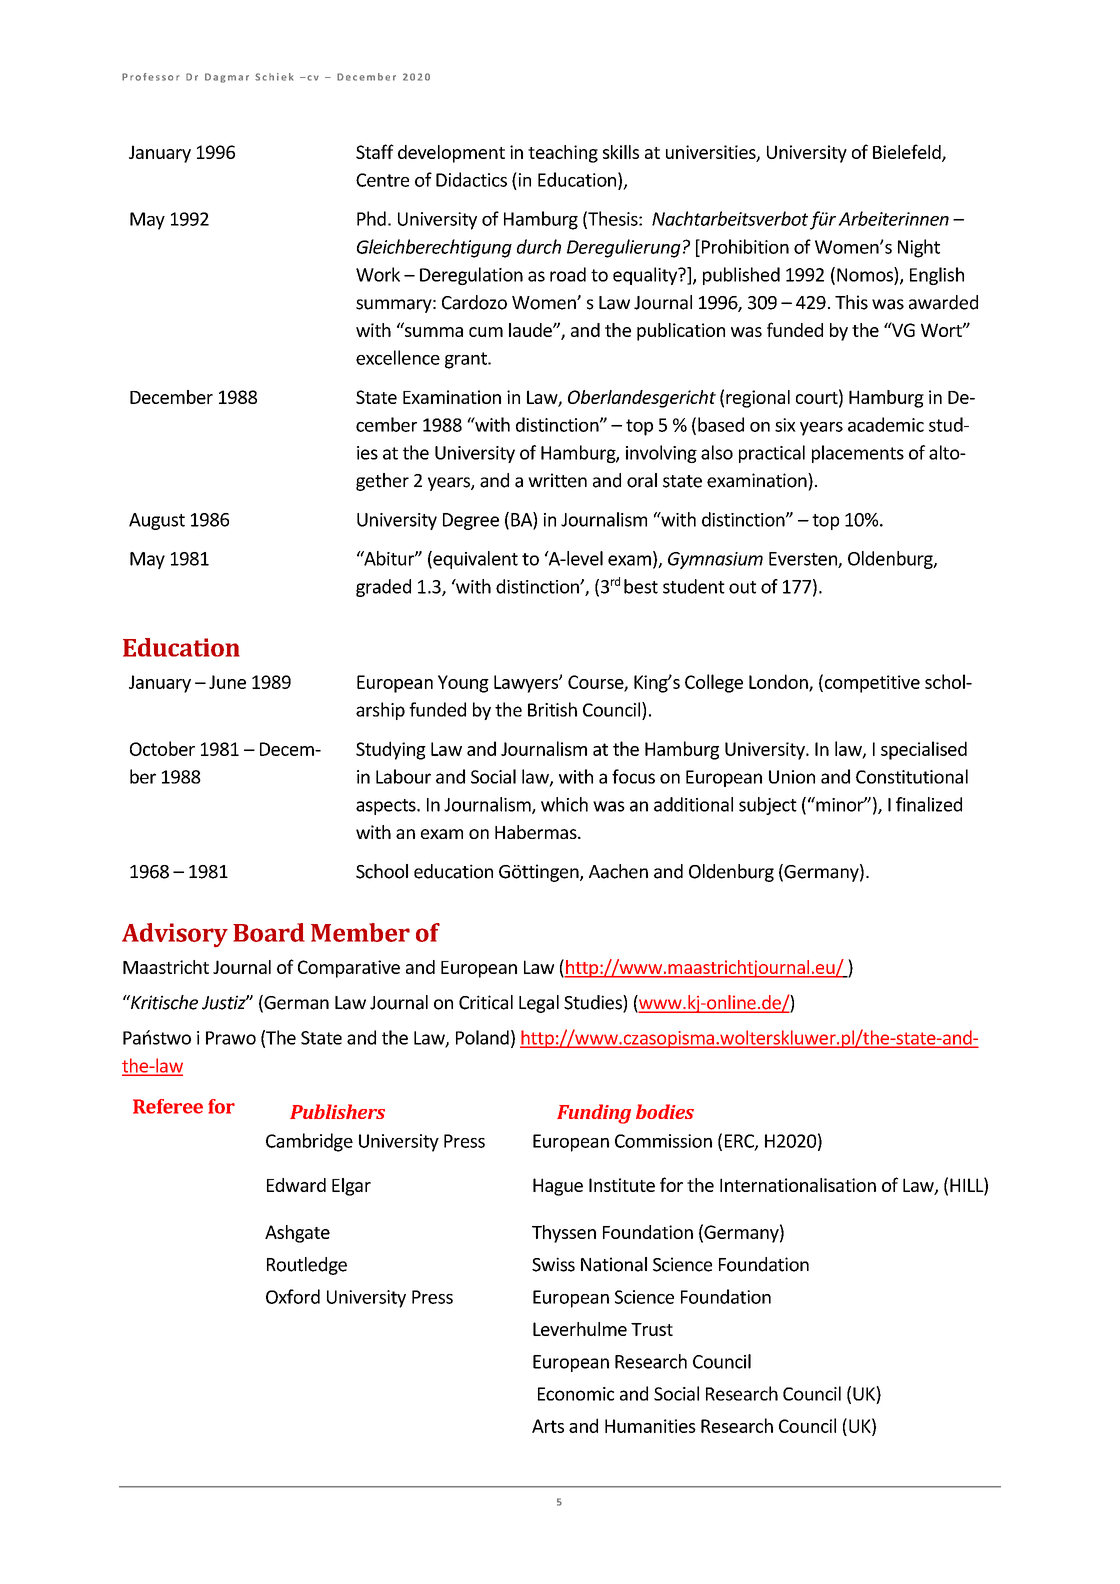 The image size is (1120, 1584). Describe the element at coordinates (650, 1426) in the image. I see `Humanities` at that location.
